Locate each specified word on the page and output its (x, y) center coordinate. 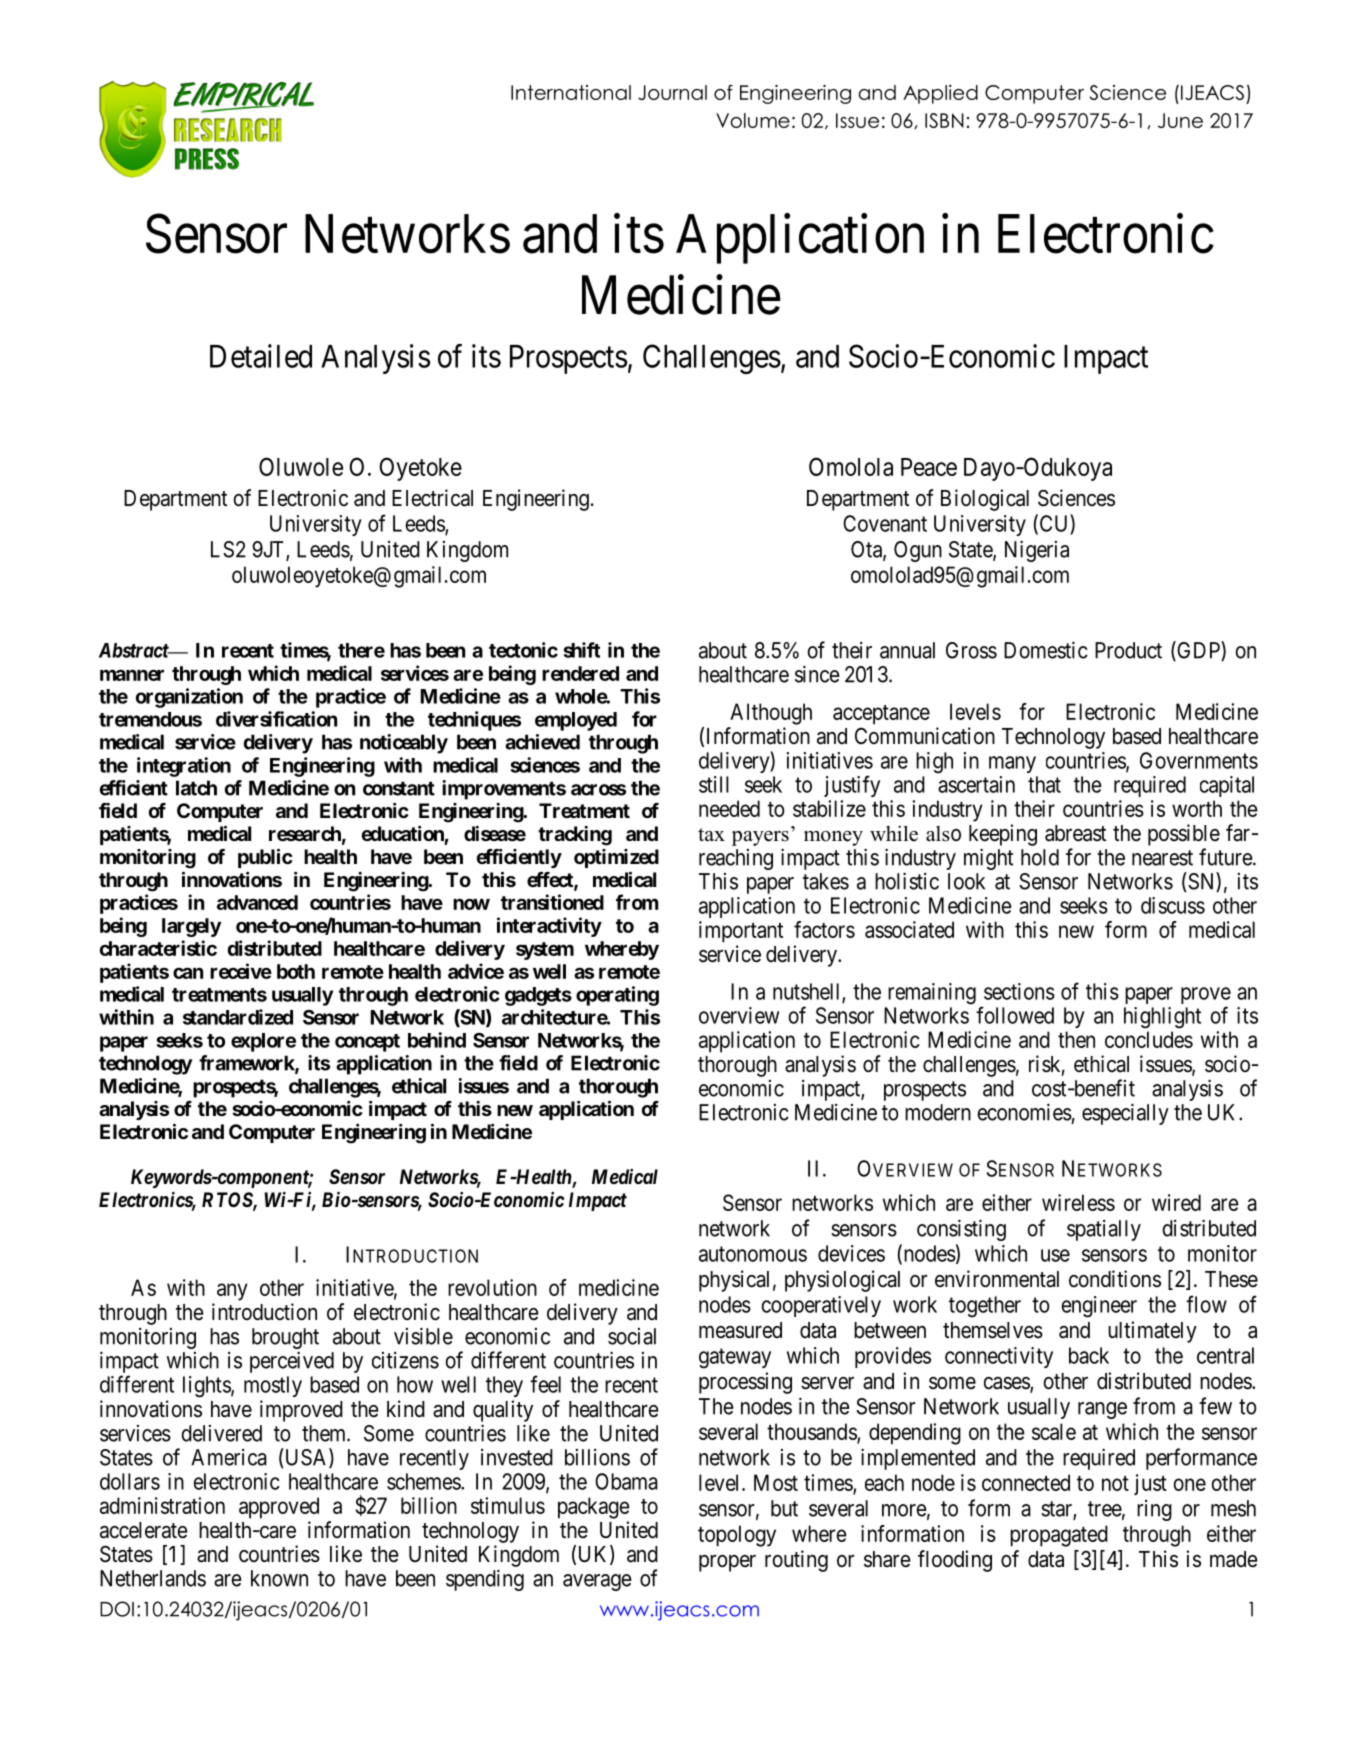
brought (285, 1338)
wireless (1078, 1202)
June (1180, 120)
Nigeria (1037, 551)
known (279, 1578)
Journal (672, 92)
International (571, 92)
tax (711, 834)
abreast (1075, 833)
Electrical (432, 498)
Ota (867, 550)
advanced (257, 902)
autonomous (753, 1254)
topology (737, 1536)
